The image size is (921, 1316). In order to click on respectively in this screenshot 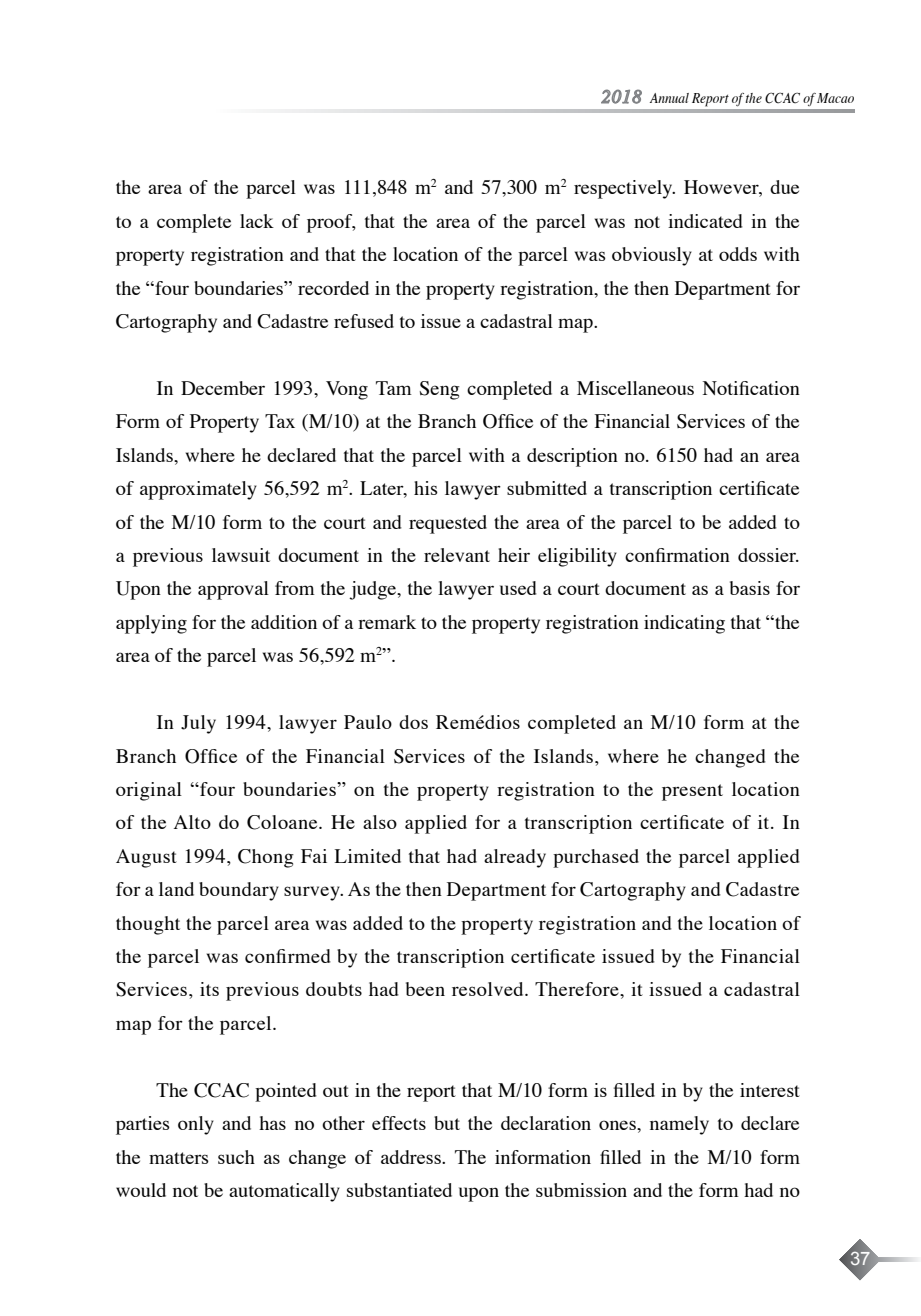, I will do `click(624, 189)`.
